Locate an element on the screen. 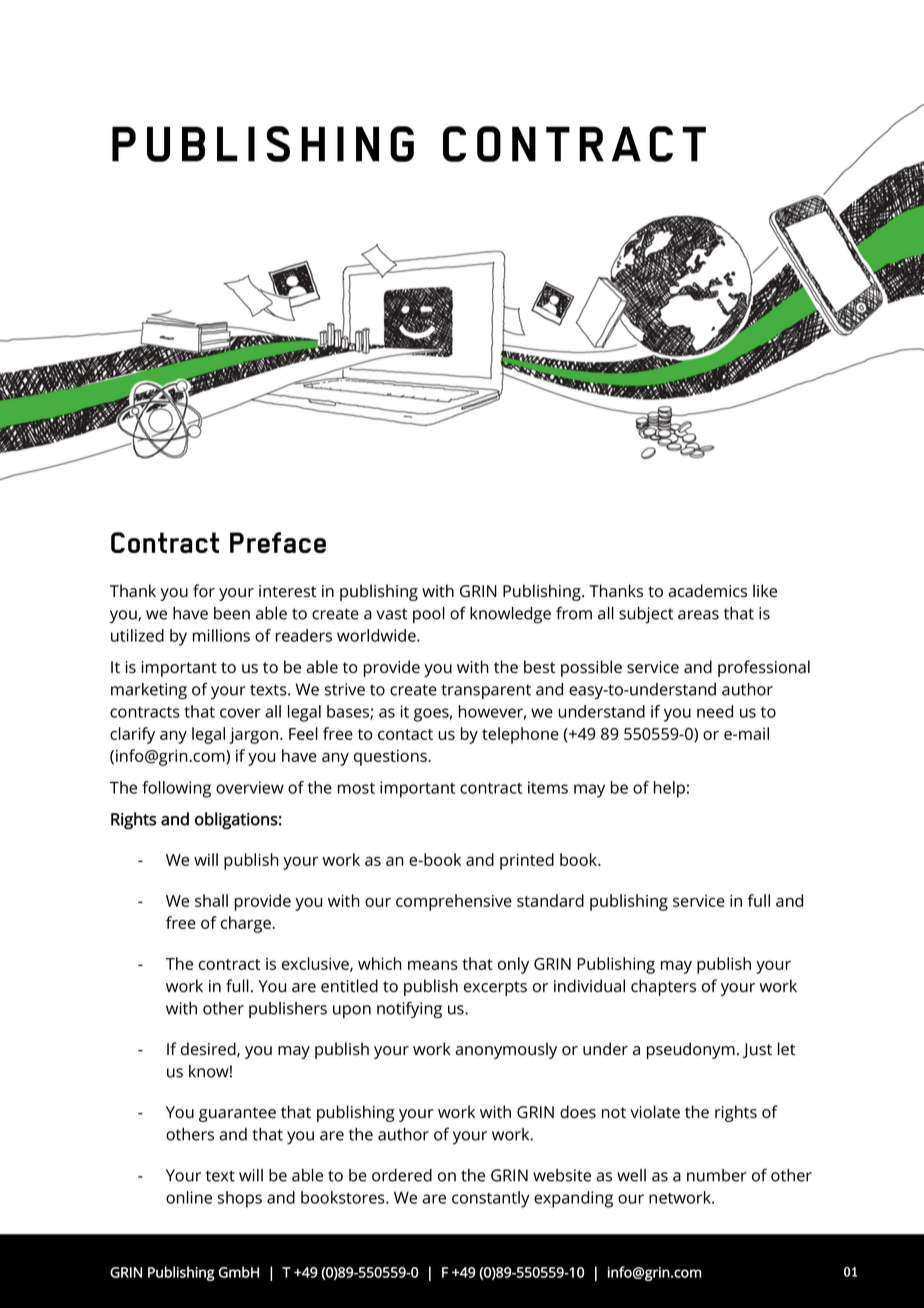 The width and height of the screenshot is (924, 1308). academics is located at coordinates (707, 591).
